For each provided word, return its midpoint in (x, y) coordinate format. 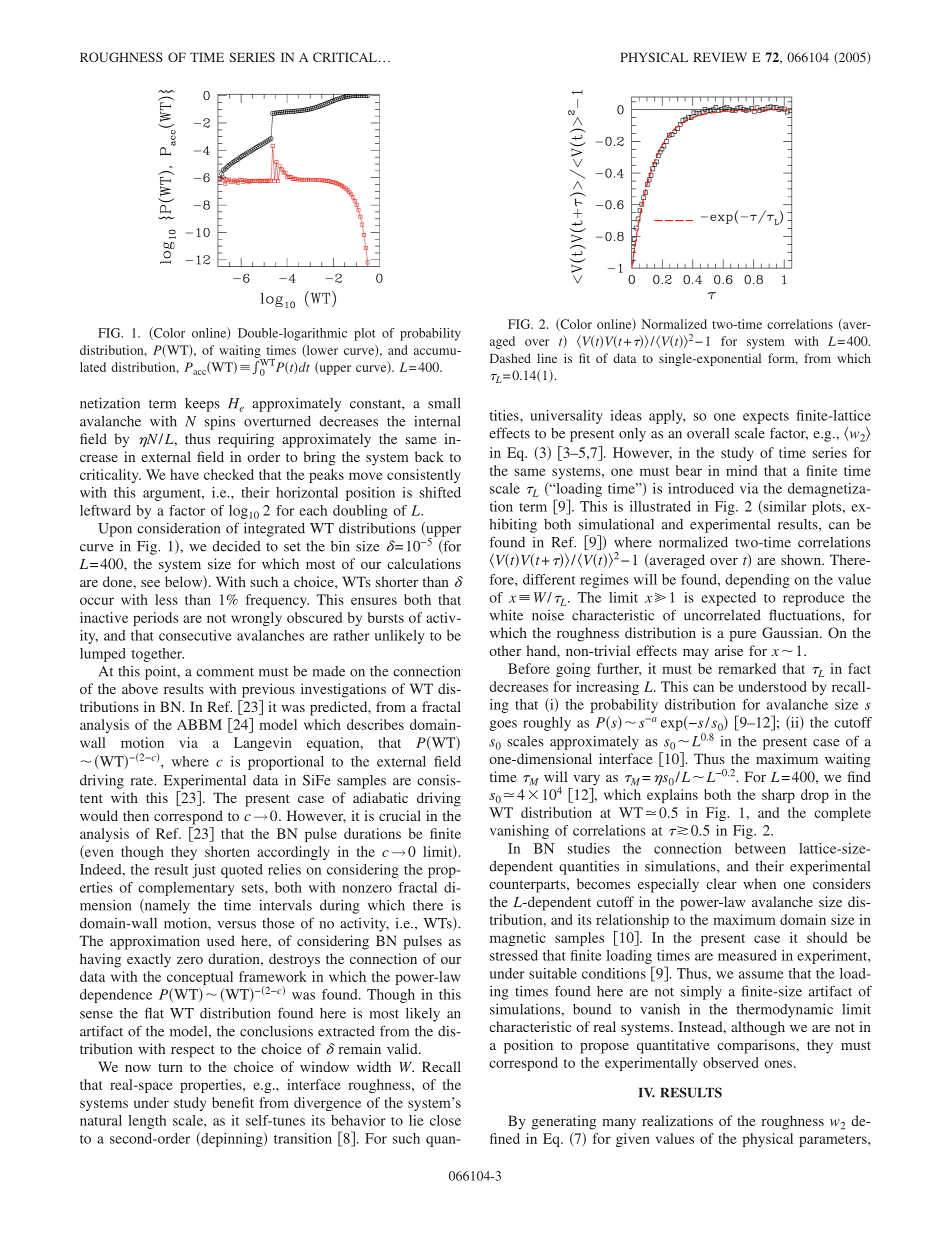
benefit (233, 1102)
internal (437, 421)
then (136, 815)
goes (503, 725)
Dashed (510, 358)
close (445, 1120)
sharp (778, 796)
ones (778, 1064)
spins (220, 423)
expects (766, 418)
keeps (202, 405)
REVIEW (720, 57)
